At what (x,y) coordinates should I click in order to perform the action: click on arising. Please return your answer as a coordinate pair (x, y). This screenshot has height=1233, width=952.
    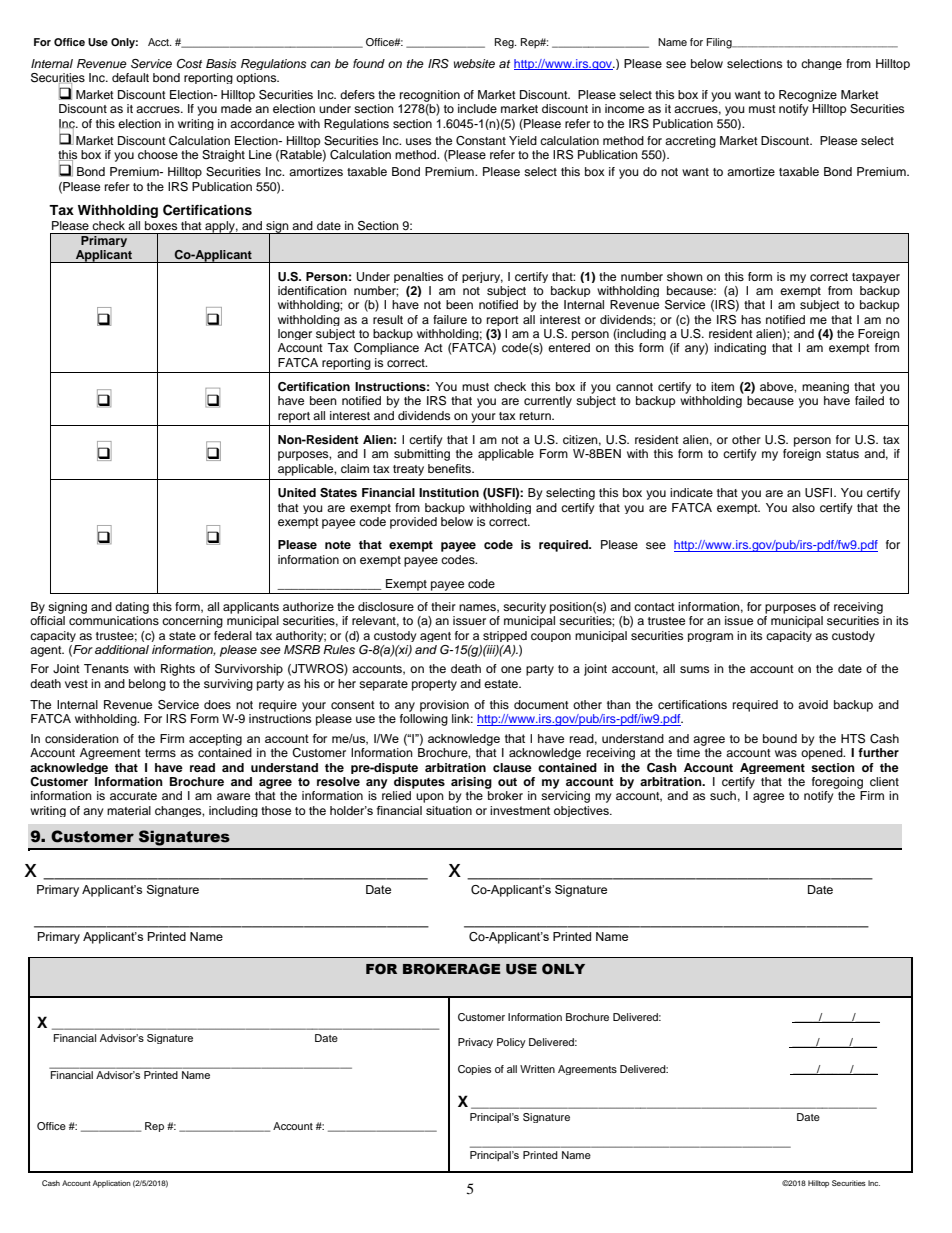
    Looking at the image, I should click on (471, 783).
